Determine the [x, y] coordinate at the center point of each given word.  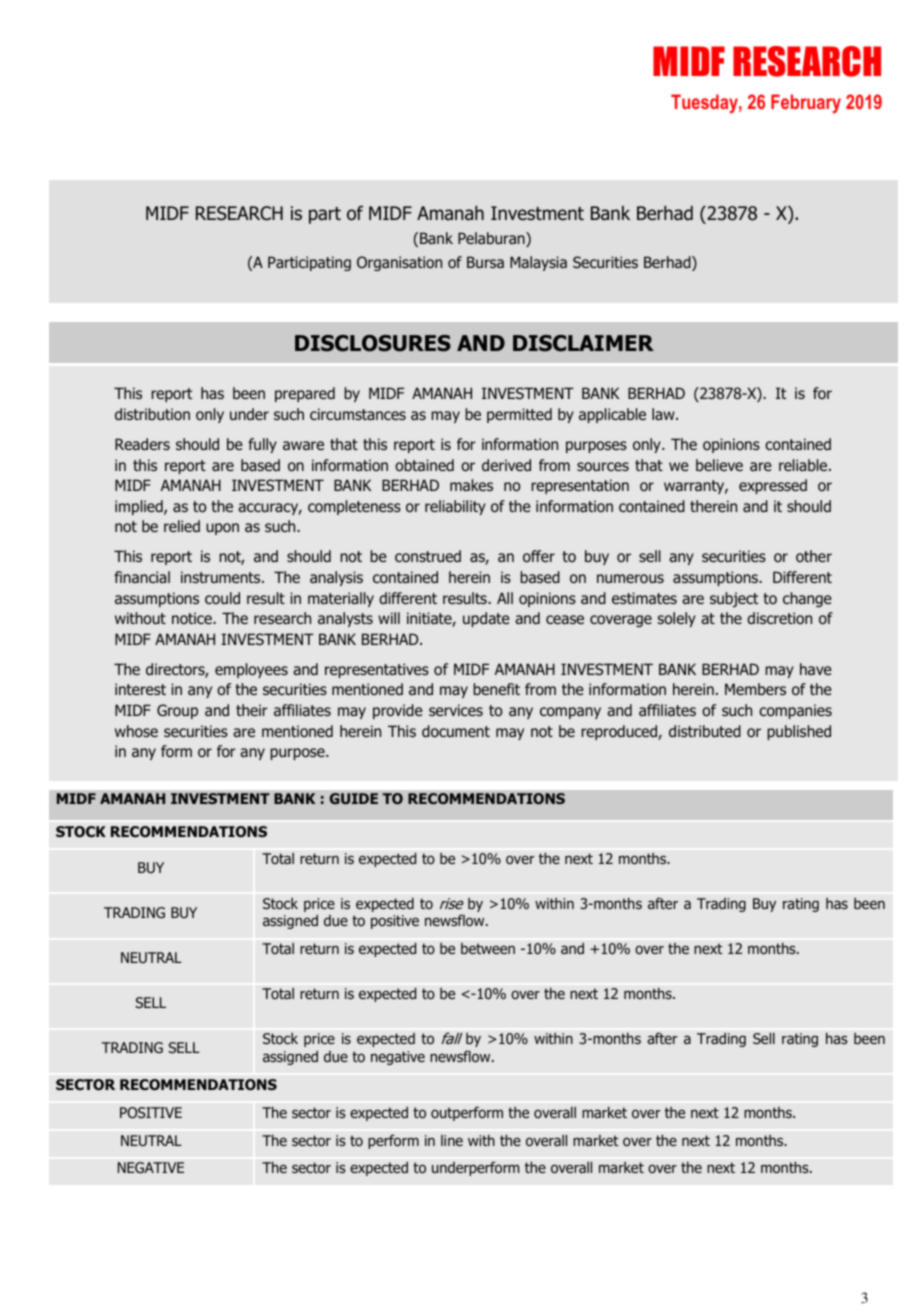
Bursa [485, 262]
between [488, 948]
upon [222, 529]
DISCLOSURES [373, 343]
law [664, 414]
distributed [705, 731]
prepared [305, 394]
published [799, 732]
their [252, 710]
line [452, 1140]
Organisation [399, 263]
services [456, 710]
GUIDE [353, 798]
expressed [773, 486]
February [806, 103]
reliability [455, 507]
